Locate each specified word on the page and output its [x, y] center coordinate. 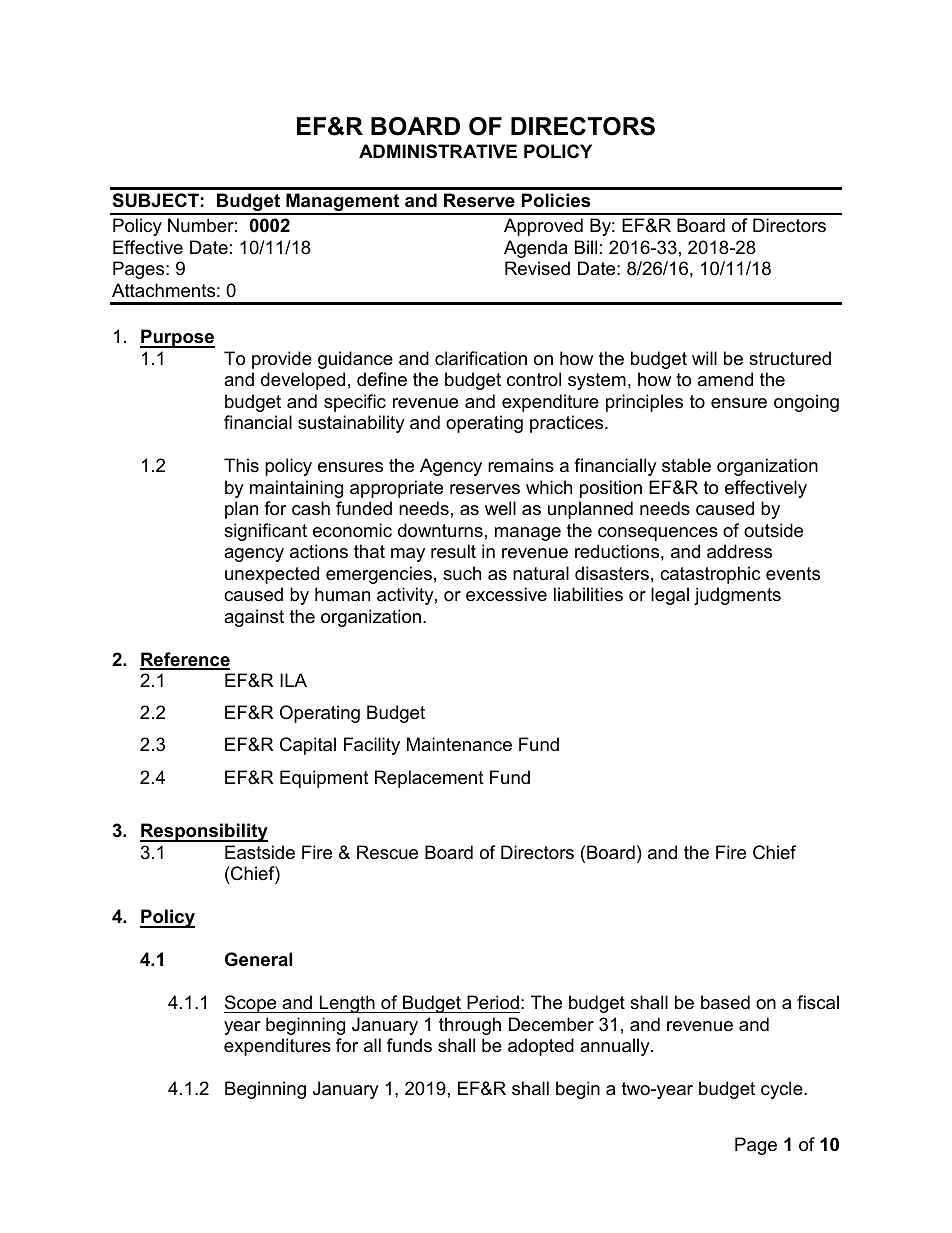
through [470, 1026]
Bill [586, 247]
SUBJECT [156, 200]
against [254, 618]
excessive [506, 594]
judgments [737, 596]
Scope [251, 1004]
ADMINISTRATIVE [438, 151]
